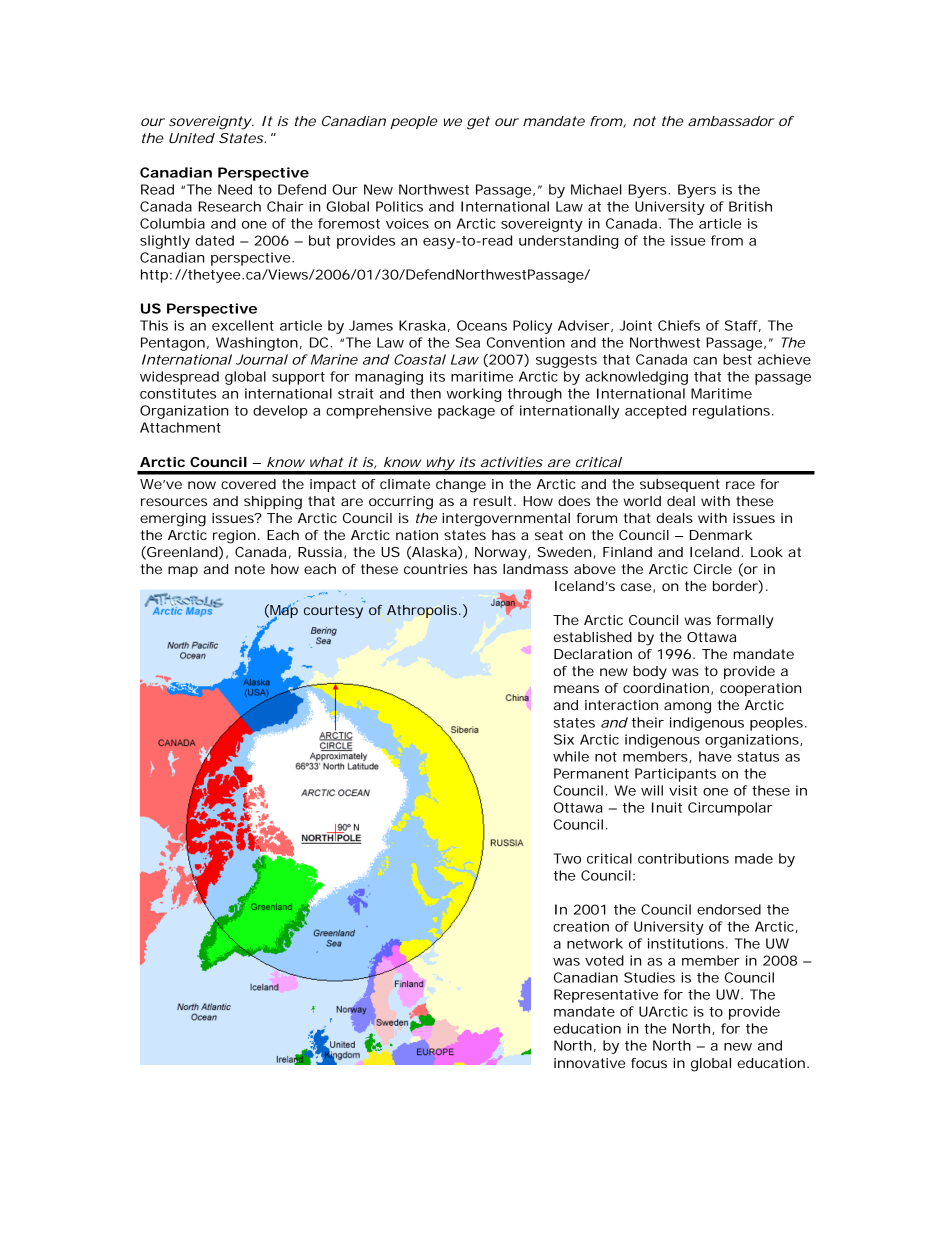 The image size is (952, 1233). What do you see at coordinates (713, 569) in the document?
I see `Circle` at bounding box center [713, 569].
